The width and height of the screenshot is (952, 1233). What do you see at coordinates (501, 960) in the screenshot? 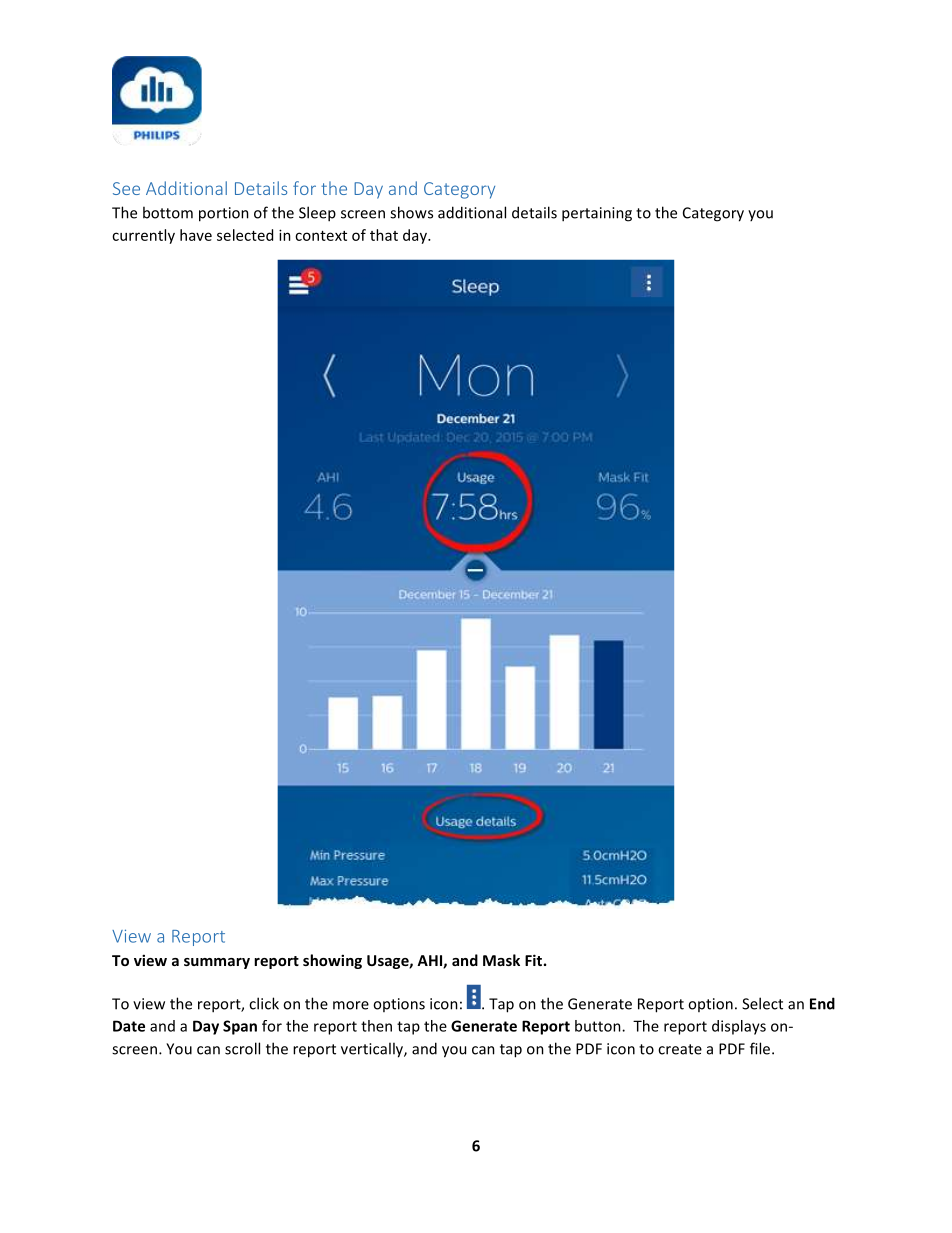
I see `Mask` at bounding box center [501, 960].
